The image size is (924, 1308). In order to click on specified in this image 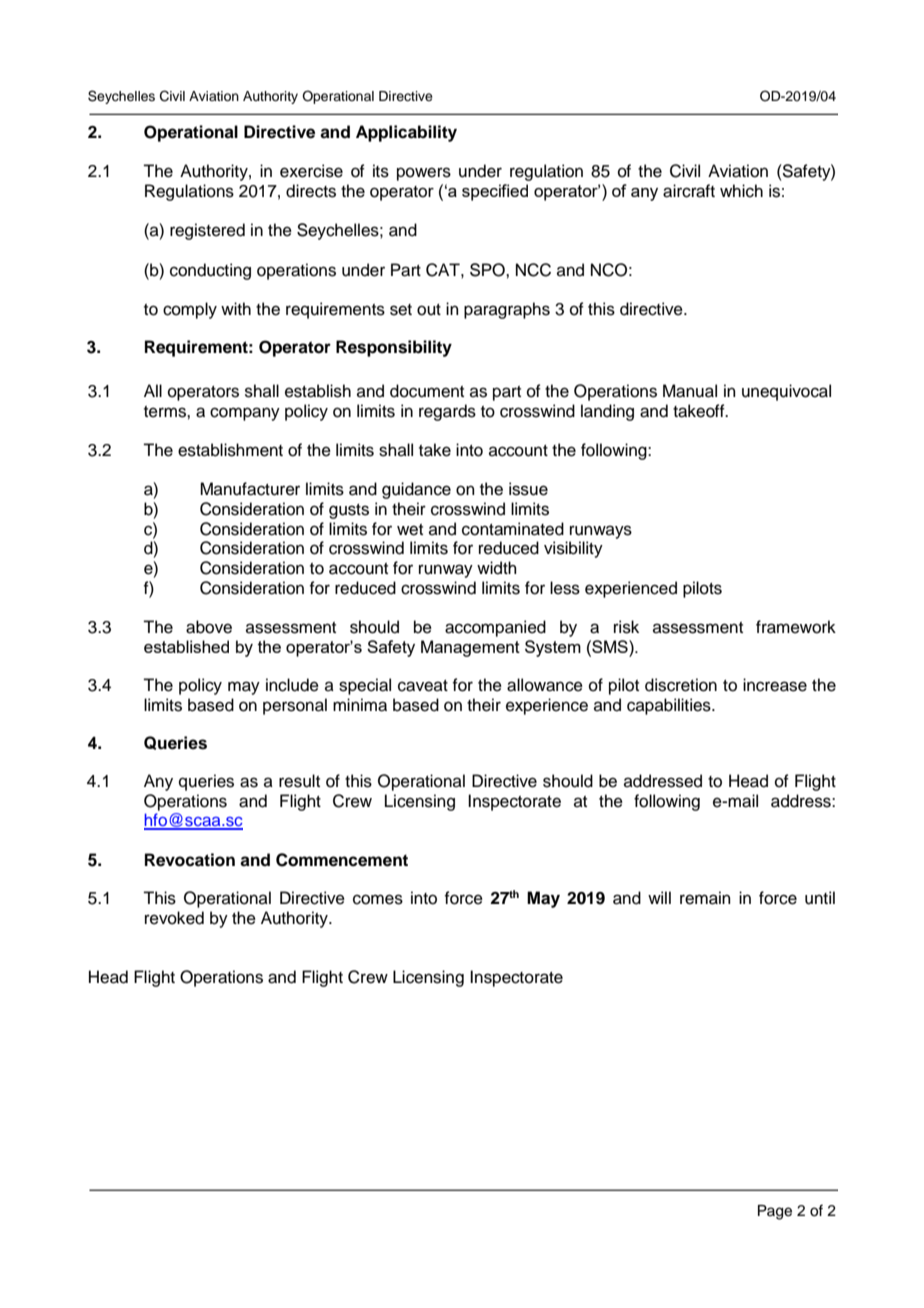, I will do `click(495, 192)`.
